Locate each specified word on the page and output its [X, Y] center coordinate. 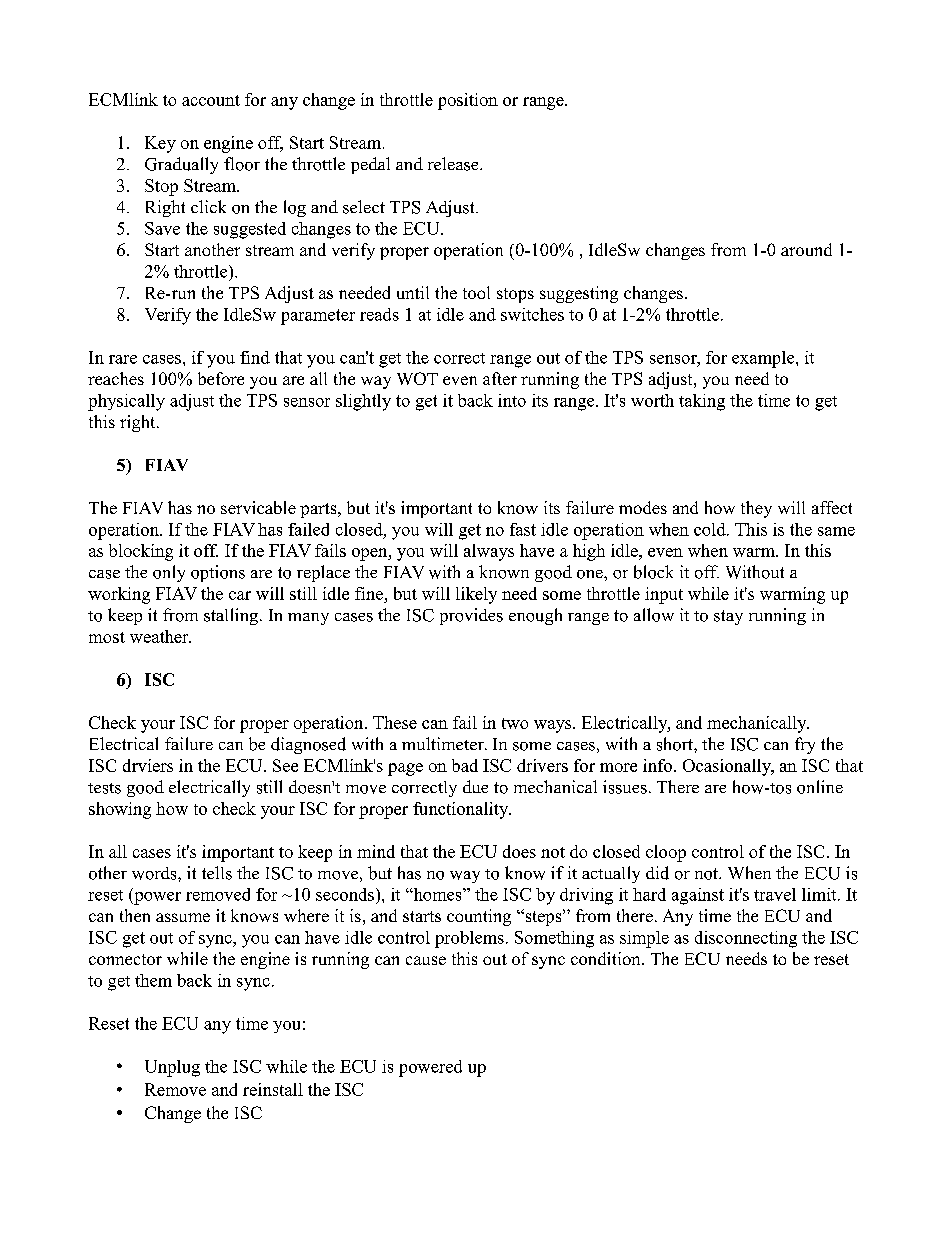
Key [160, 144]
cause [426, 960]
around [806, 249]
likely [476, 595]
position [468, 101]
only [169, 573]
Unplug [172, 1068]
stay [728, 617]
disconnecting [746, 939]
